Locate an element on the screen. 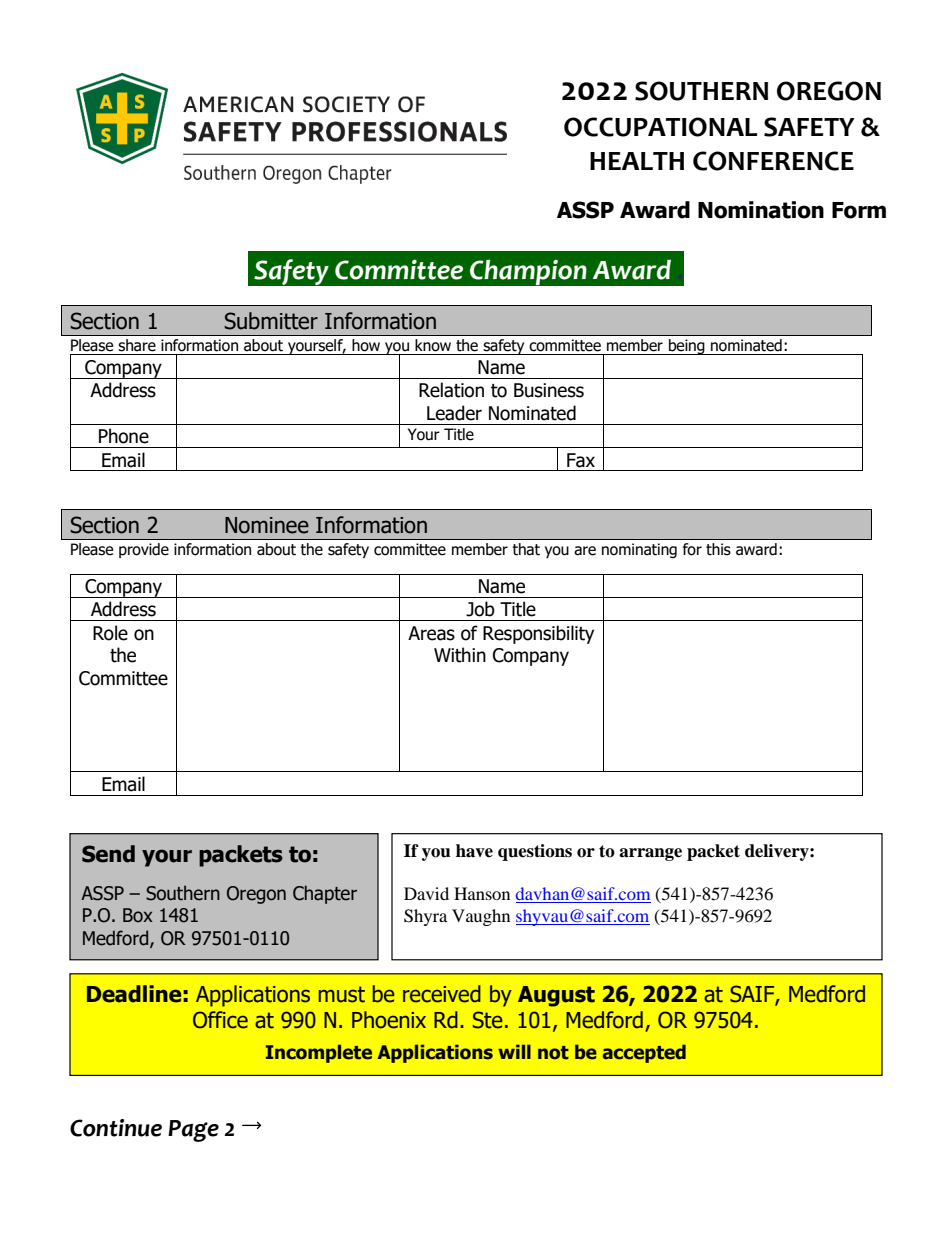  Submitter is located at coordinates (271, 321).
